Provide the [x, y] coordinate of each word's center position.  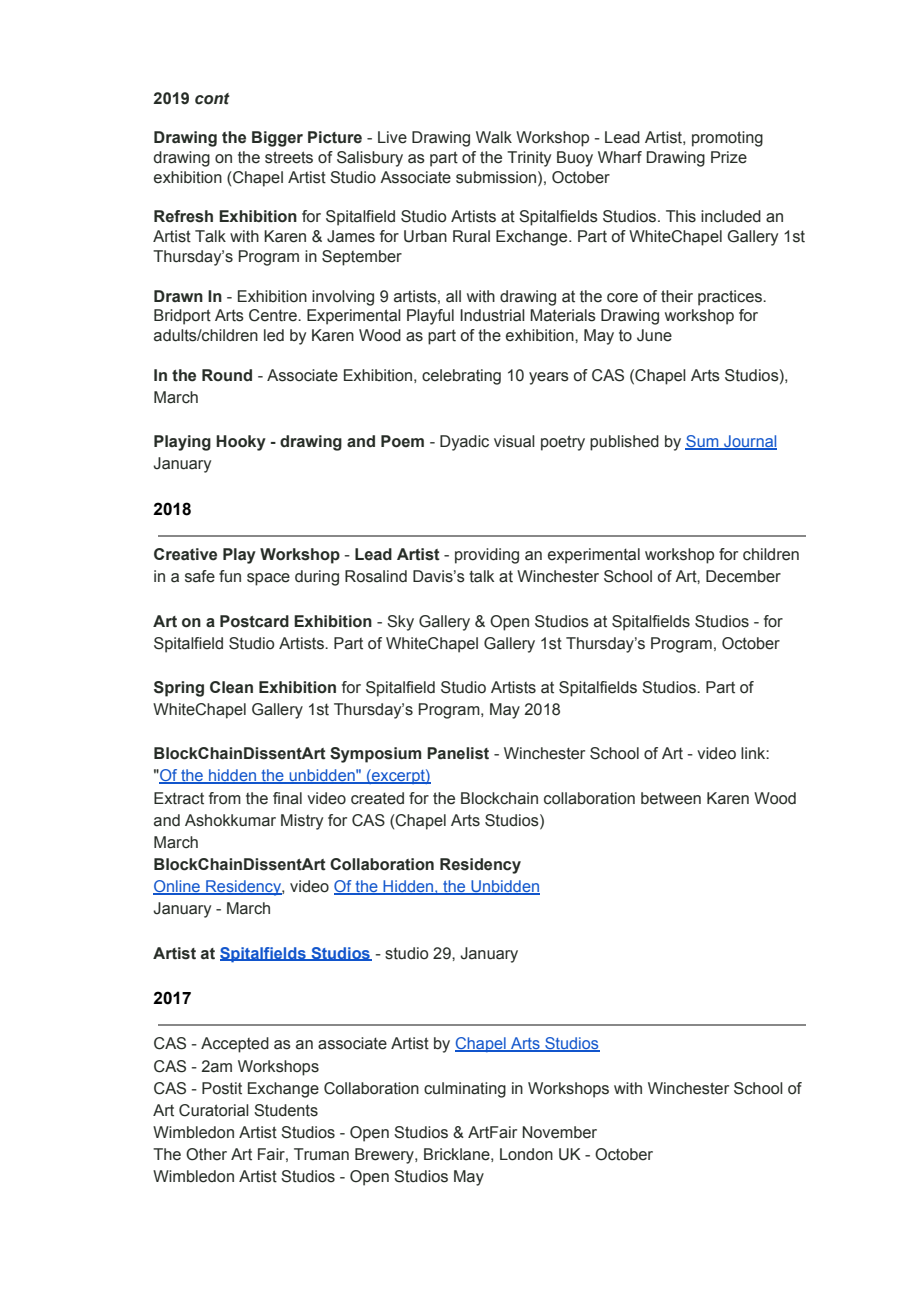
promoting [727, 139]
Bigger [277, 139]
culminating [465, 1090]
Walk [494, 137]
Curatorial [214, 1110]
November [560, 1132]
